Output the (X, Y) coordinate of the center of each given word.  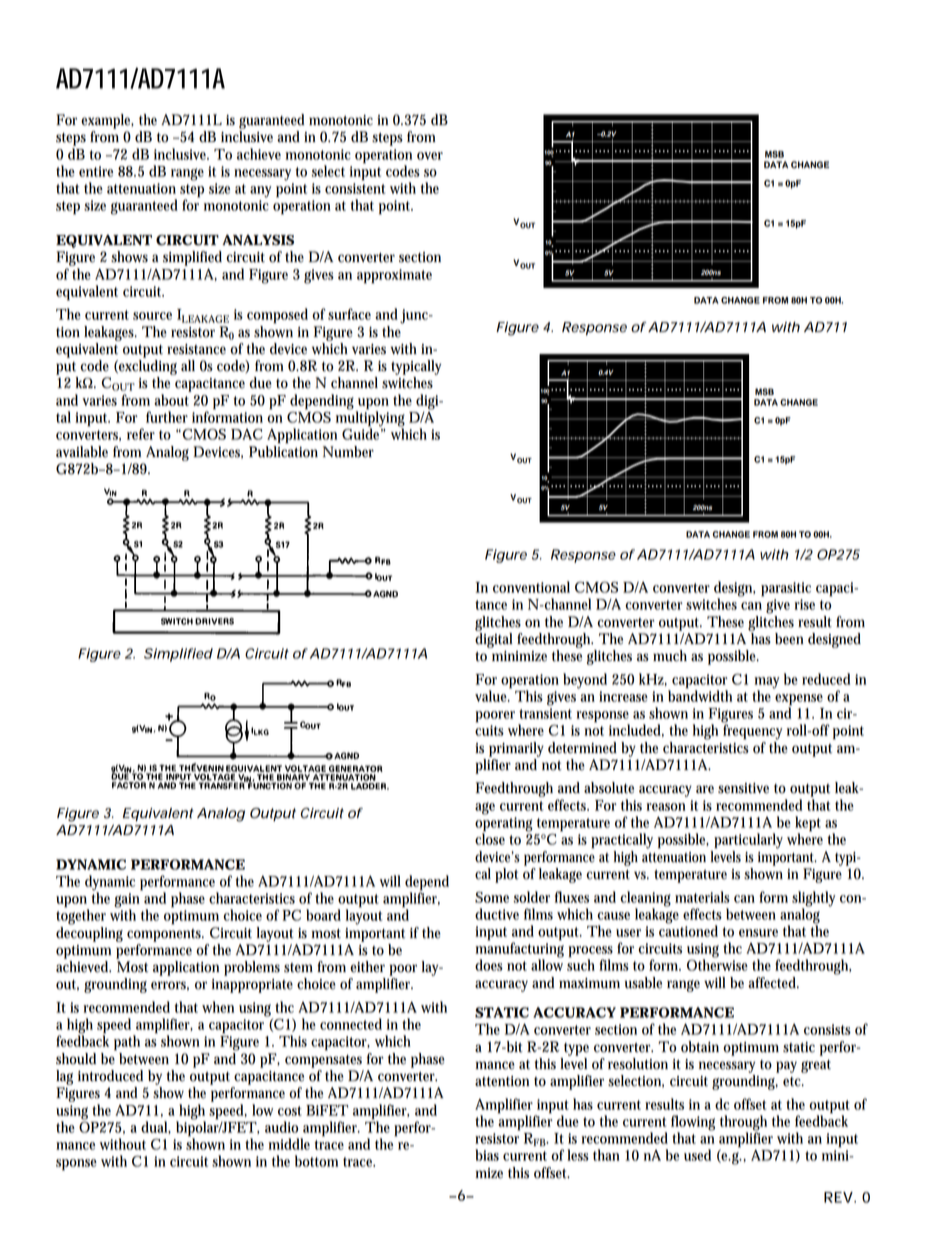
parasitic (786, 589)
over (430, 156)
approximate (394, 276)
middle (289, 1144)
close (490, 838)
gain (126, 901)
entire (96, 171)
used (697, 1155)
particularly (748, 841)
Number (348, 452)
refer (141, 434)
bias (487, 1155)
